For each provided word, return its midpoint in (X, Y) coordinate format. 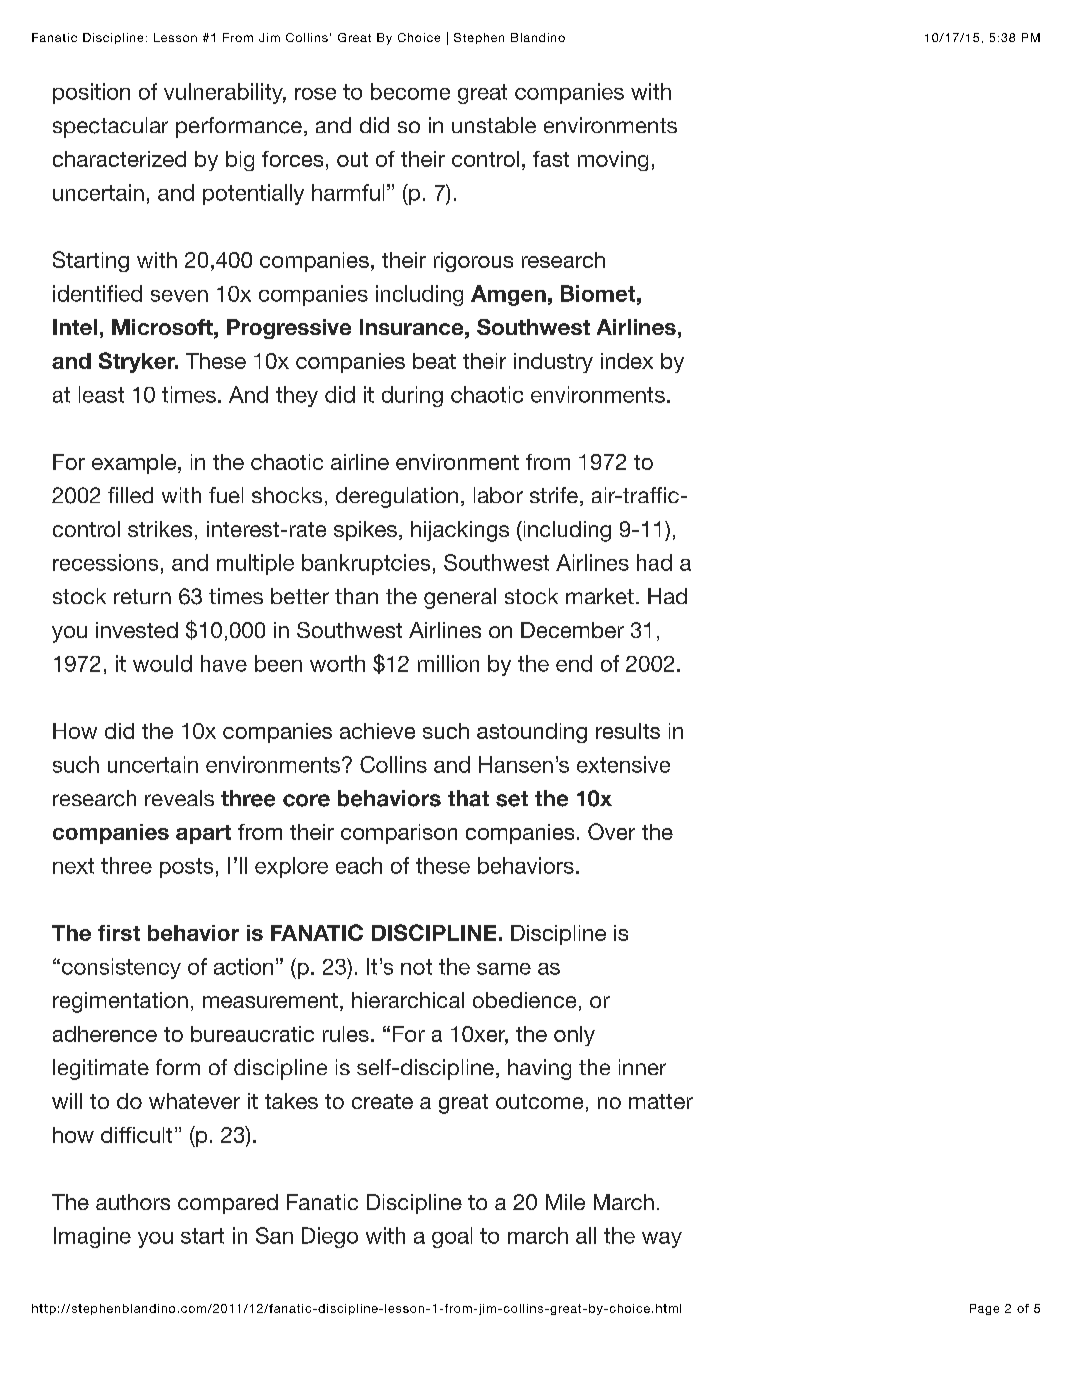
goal (452, 1237)
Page (984, 1309)
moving (613, 161)
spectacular (110, 127)
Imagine (92, 1237)
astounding (532, 733)
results (628, 731)
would (162, 663)
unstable (494, 125)
